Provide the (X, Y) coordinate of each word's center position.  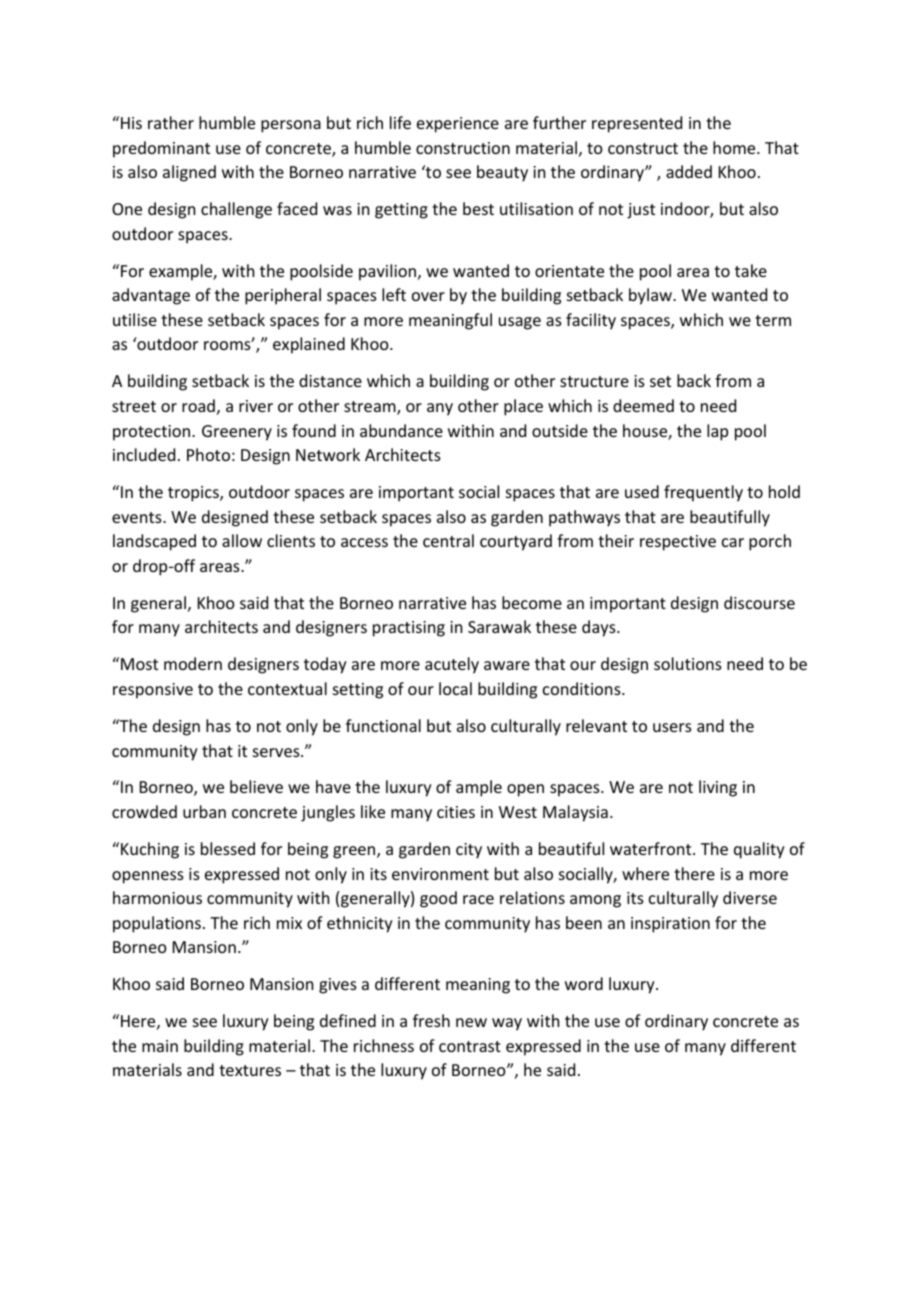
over (428, 296)
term (773, 320)
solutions (688, 663)
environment (440, 874)
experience (458, 125)
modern (193, 663)
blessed (228, 848)
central (448, 540)
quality (759, 850)
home (735, 147)
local (455, 688)
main (160, 1046)
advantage (151, 296)
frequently (703, 493)
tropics (194, 494)
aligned (189, 173)
